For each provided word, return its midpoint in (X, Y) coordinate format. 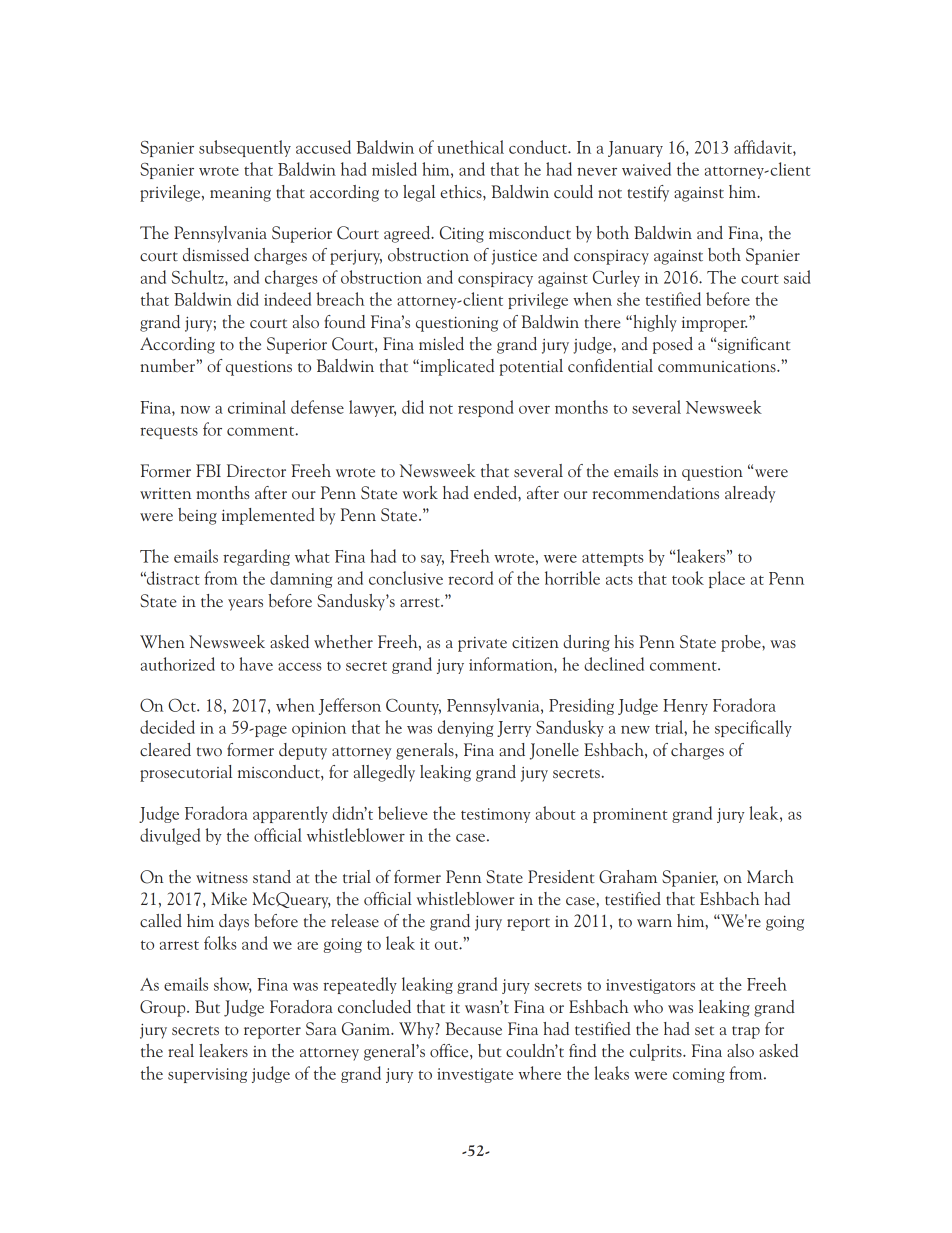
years (245, 605)
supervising (207, 1075)
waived (646, 169)
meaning (240, 194)
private (482, 644)
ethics (462, 192)
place (727, 579)
